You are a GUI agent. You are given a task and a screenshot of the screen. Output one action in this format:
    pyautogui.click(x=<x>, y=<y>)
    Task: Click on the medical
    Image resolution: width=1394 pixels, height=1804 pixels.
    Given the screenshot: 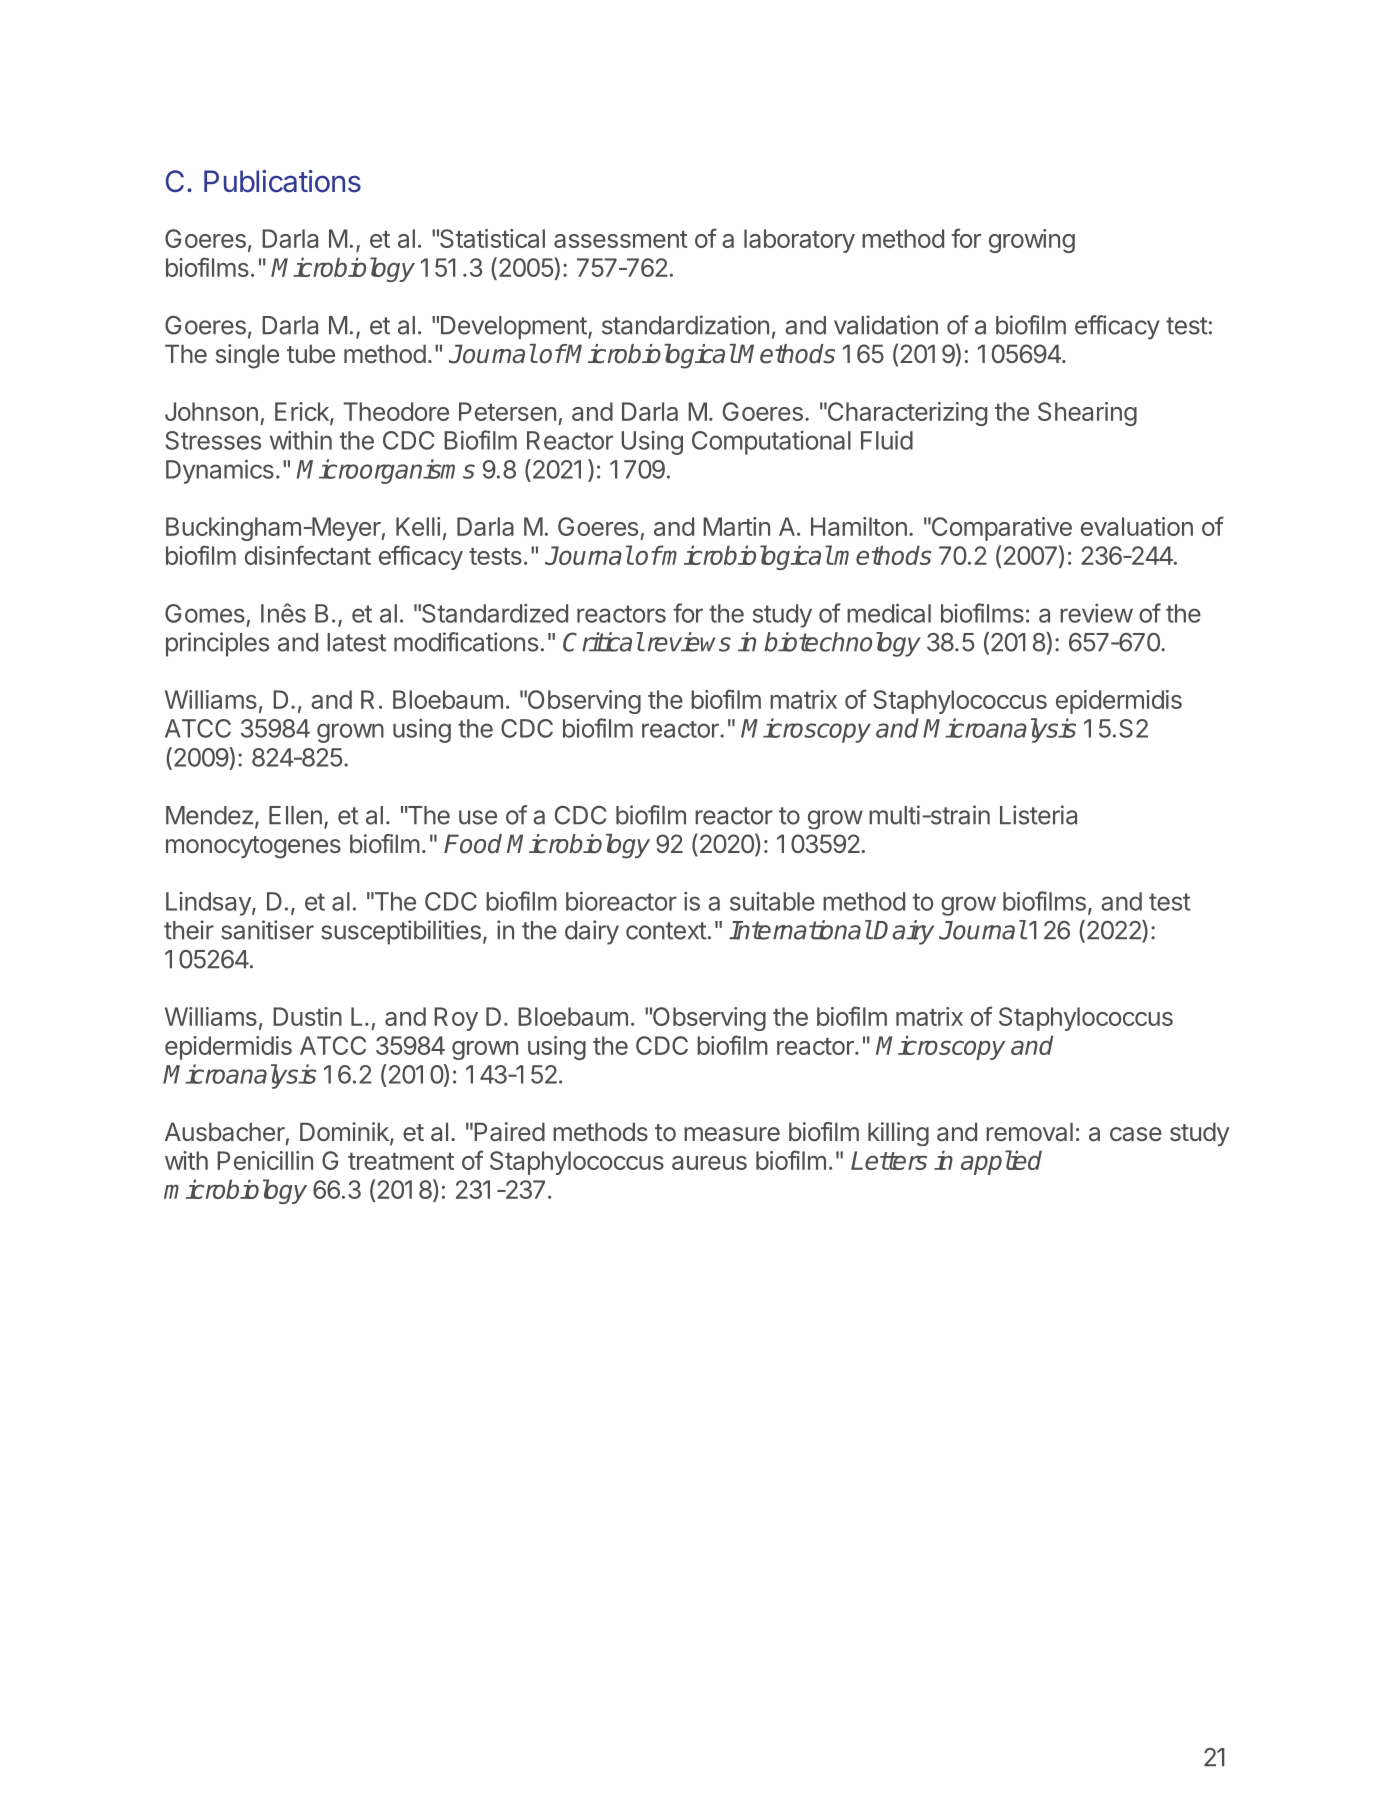 What is the action you would take?
    pyautogui.click(x=889, y=613)
